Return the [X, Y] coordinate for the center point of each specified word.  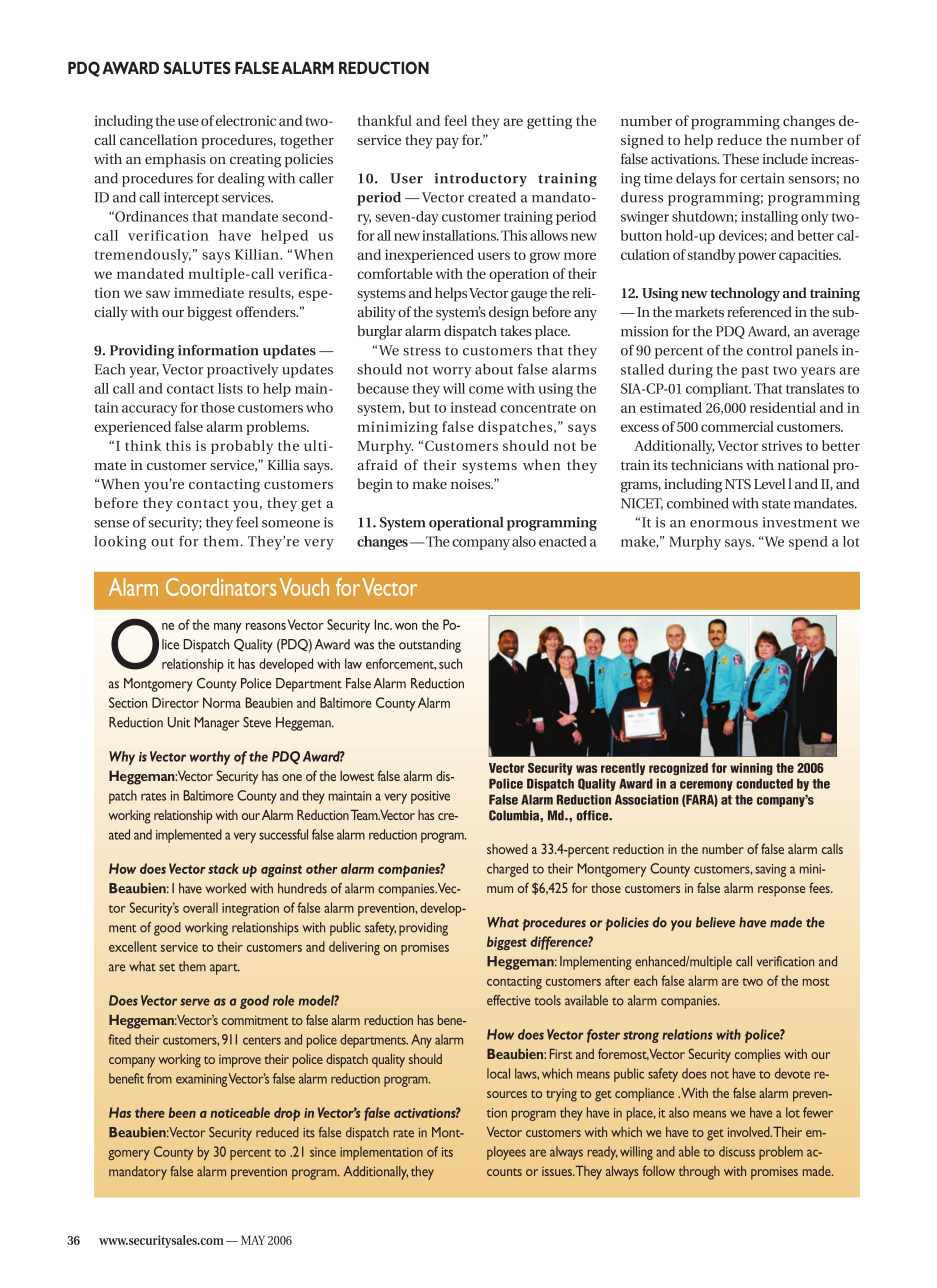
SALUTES [197, 67]
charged [507, 870]
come [486, 390]
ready [602, 1153]
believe [715, 922]
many [227, 628]
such [450, 663]
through [699, 1173]
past [755, 372]
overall [200, 907]
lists [230, 388]
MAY [253, 1240]
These [741, 158]
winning [751, 769]
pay [447, 143]
